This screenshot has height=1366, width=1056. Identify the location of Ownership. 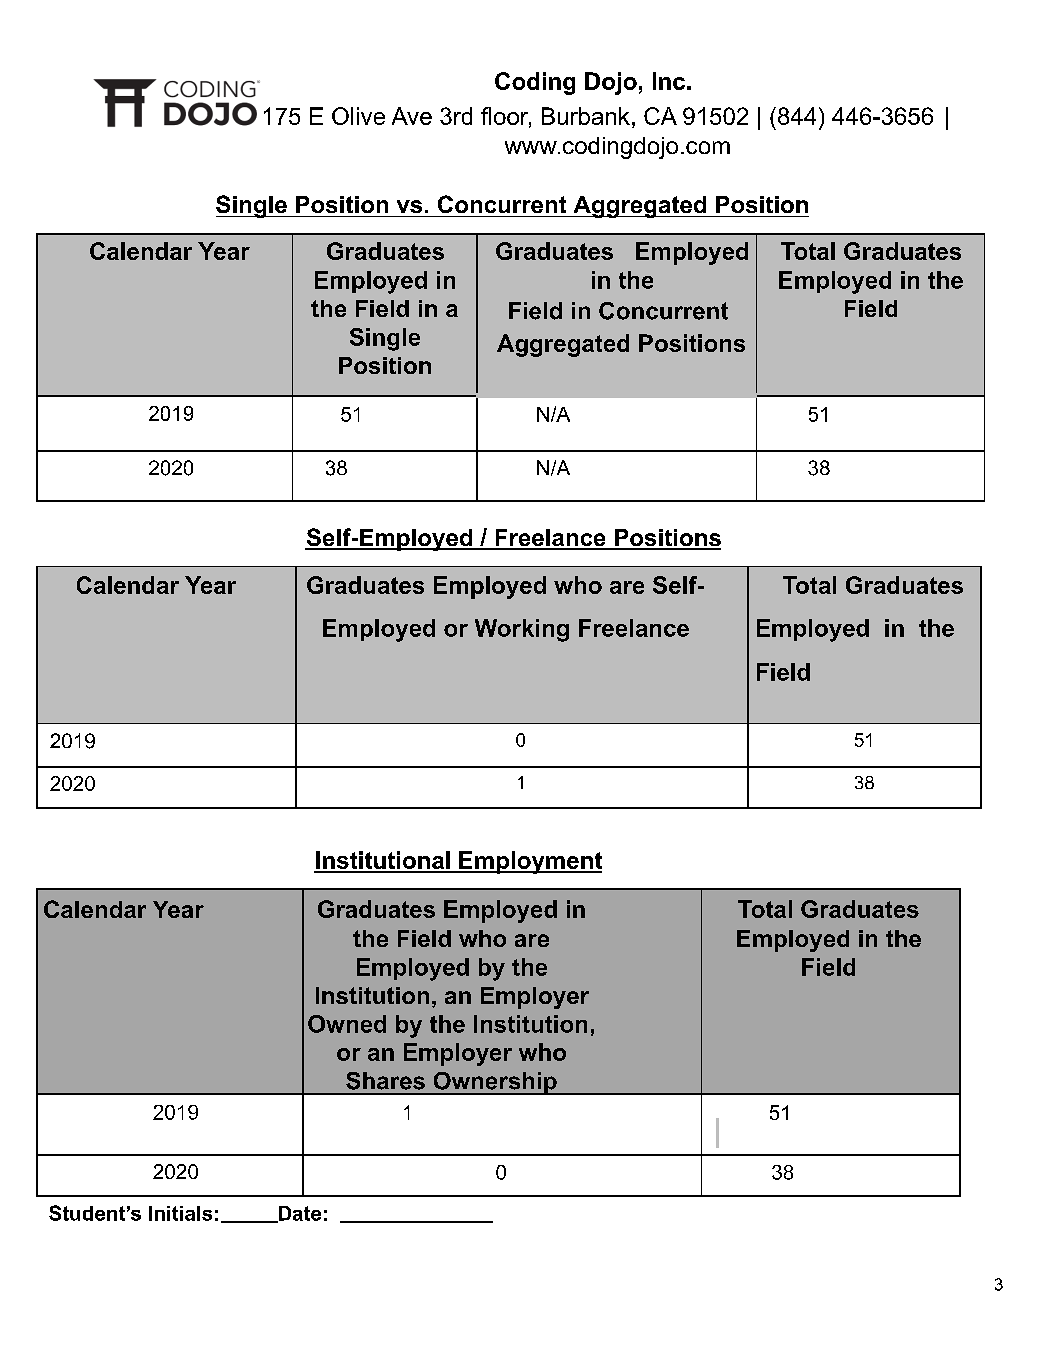
(495, 1083).
